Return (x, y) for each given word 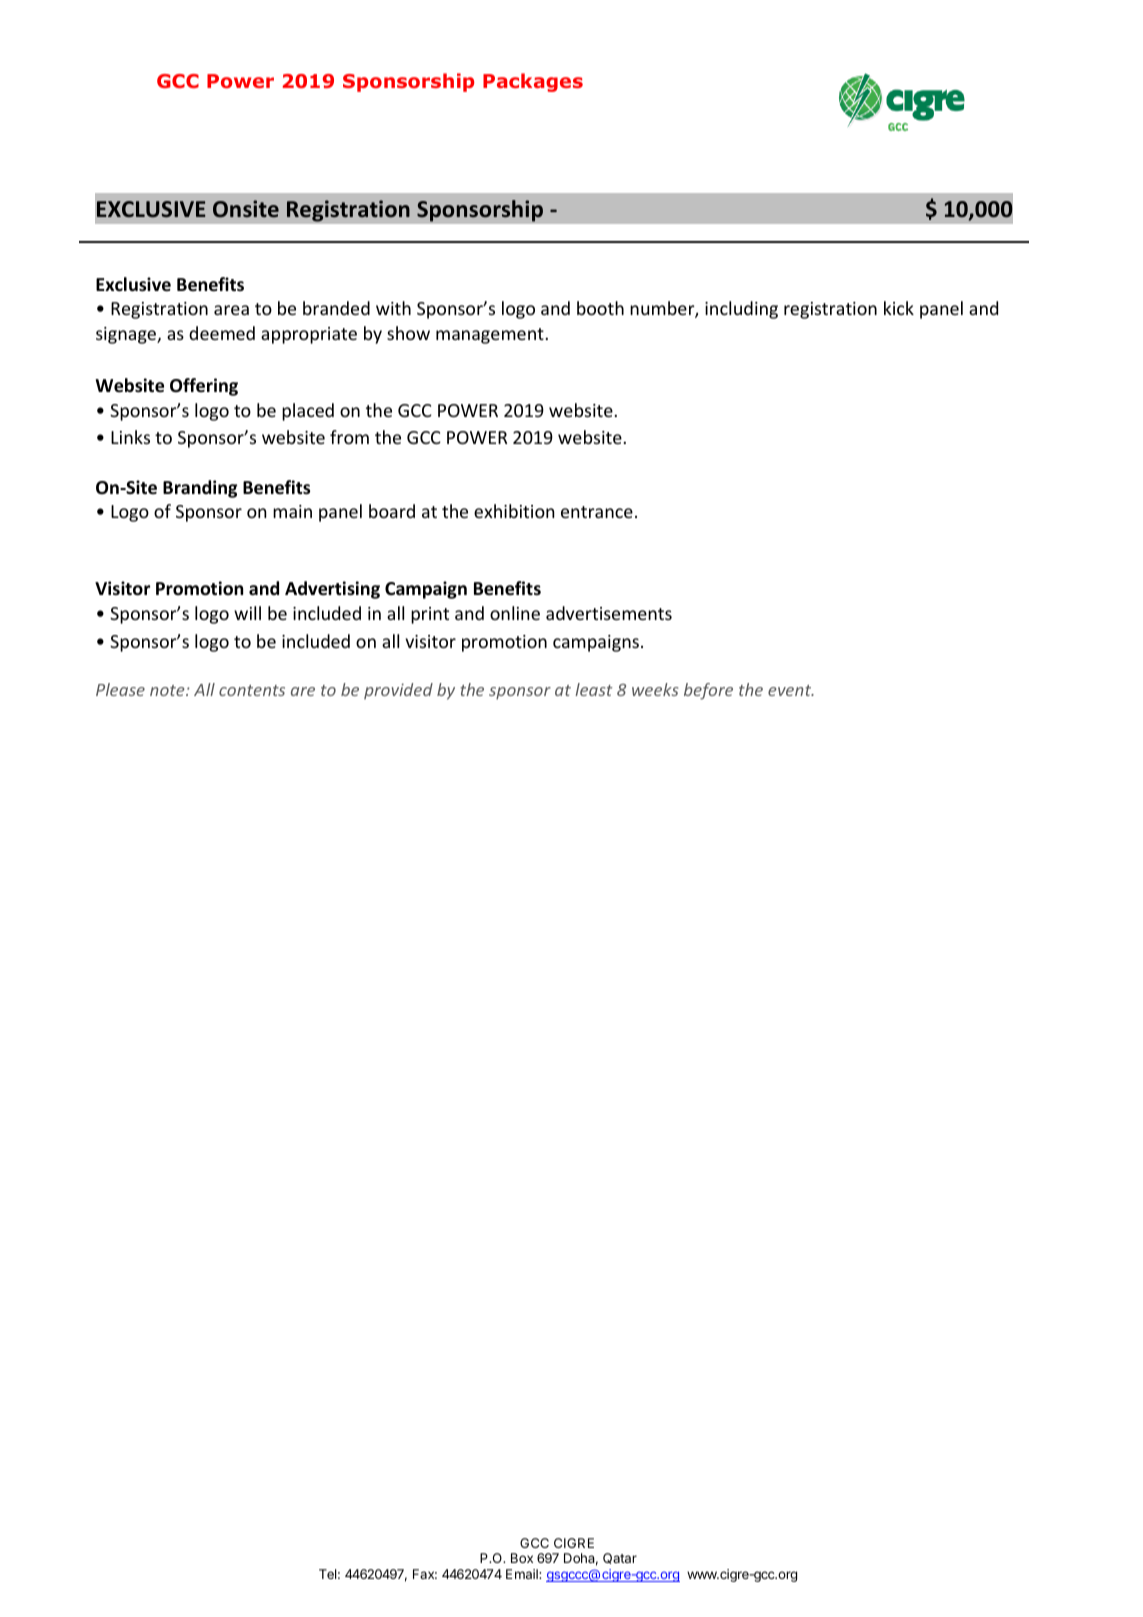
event (791, 690)
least (594, 689)
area (231, 310)
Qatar (620, 1558)
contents (252, 690)
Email (523, 1574)
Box (522, 1558)
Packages (533, 82)
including (741, 310)
